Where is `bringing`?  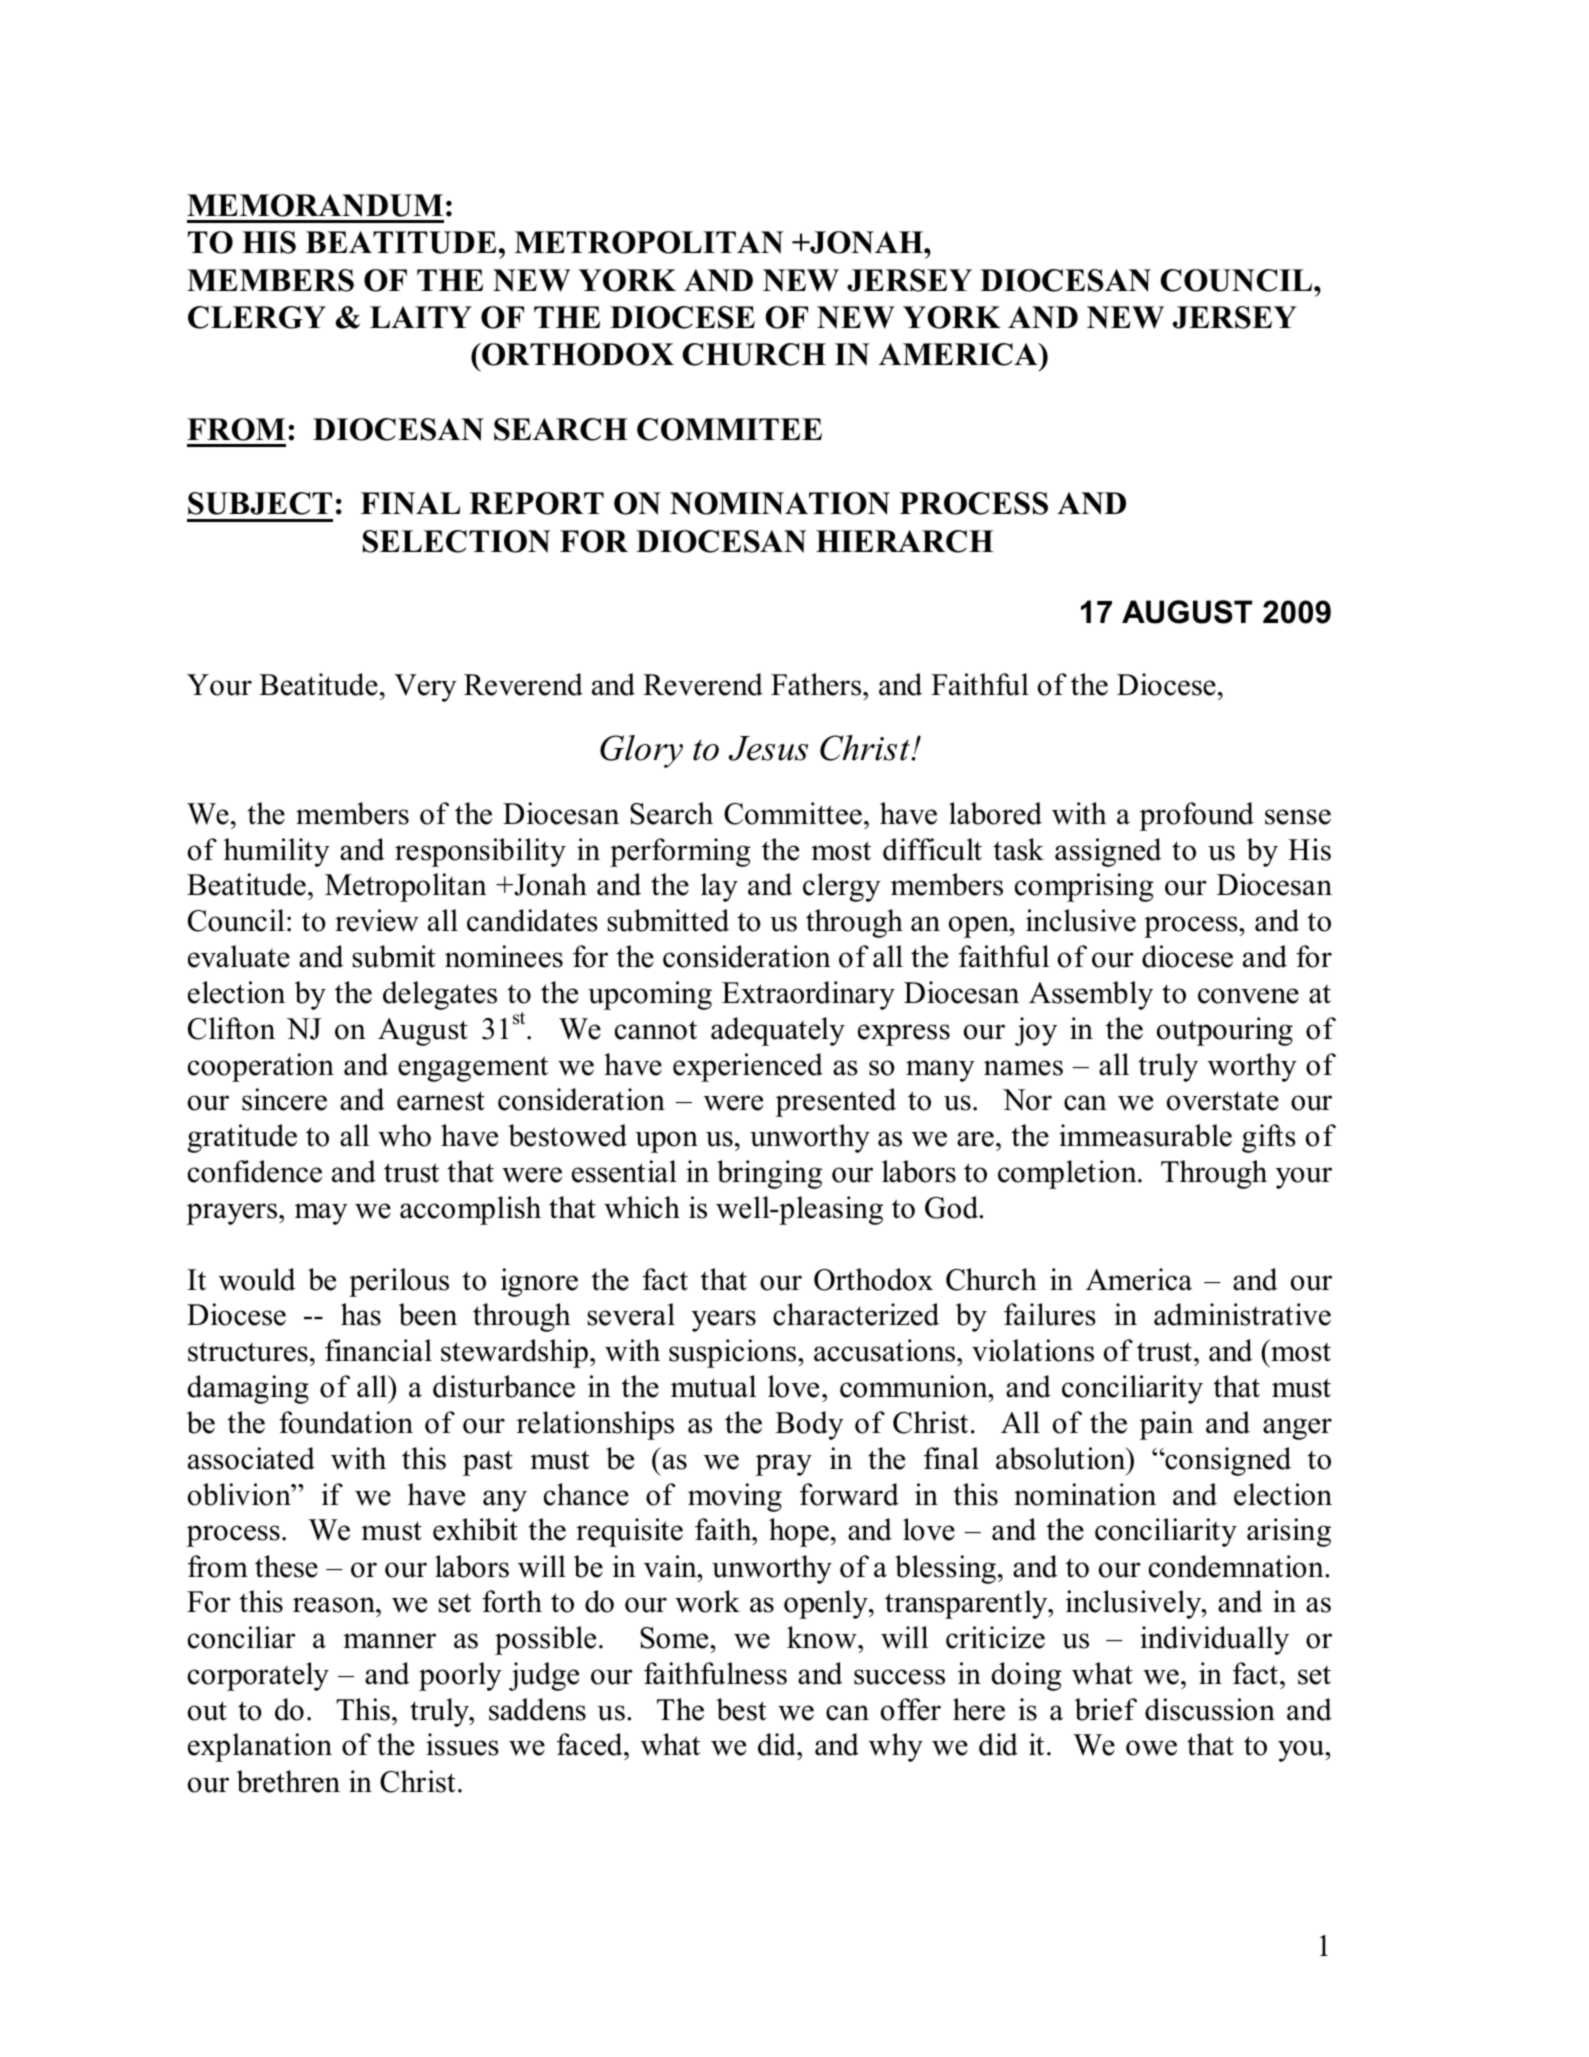
bringing is located at coordinates (769, 1174).
